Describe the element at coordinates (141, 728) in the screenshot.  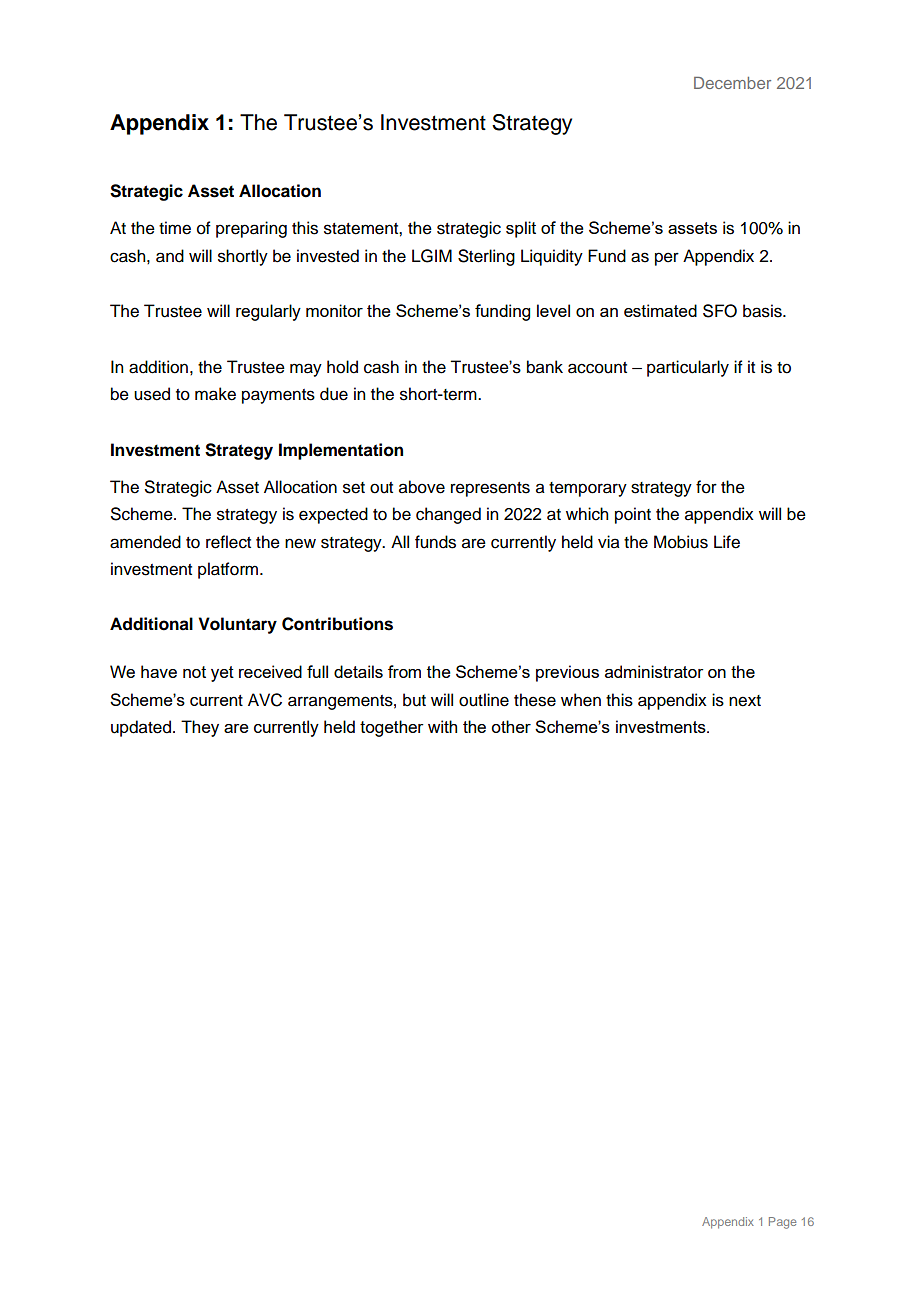
I see `updated` at that location.
